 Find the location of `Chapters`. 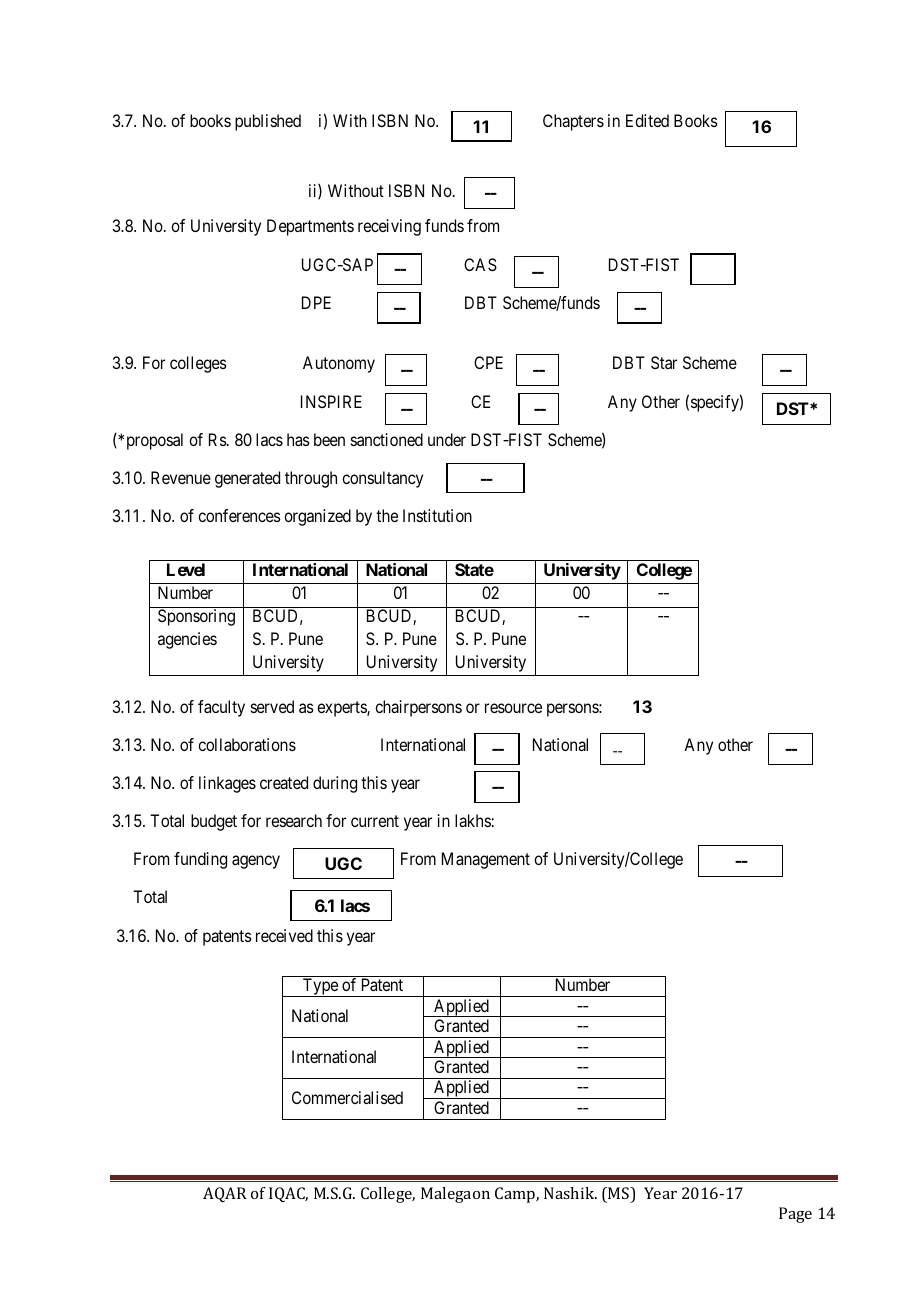

Chapters is located at coordinates (573, 122).
